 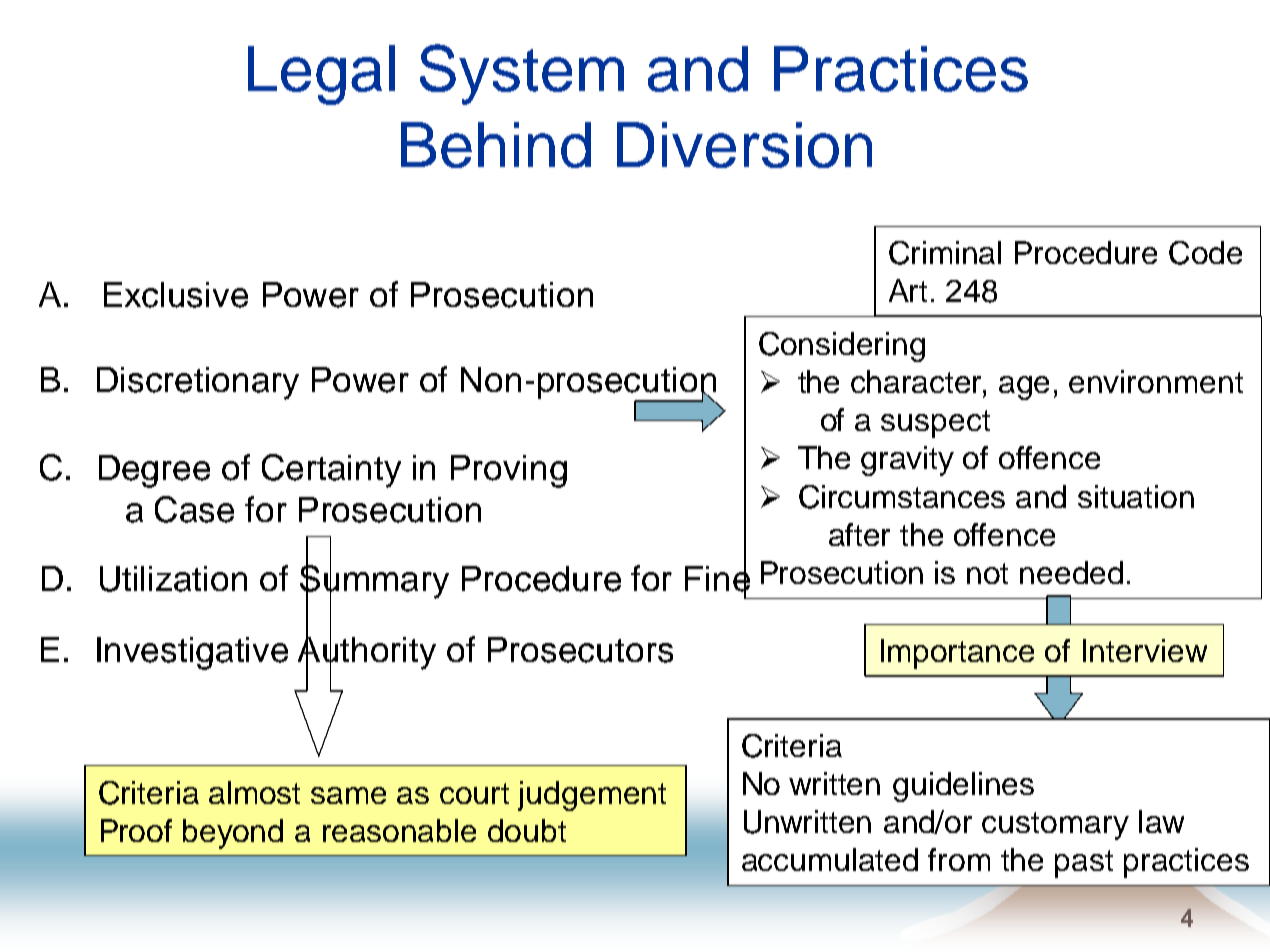 I want to click on Certainty, so click(x=331, y=471).
